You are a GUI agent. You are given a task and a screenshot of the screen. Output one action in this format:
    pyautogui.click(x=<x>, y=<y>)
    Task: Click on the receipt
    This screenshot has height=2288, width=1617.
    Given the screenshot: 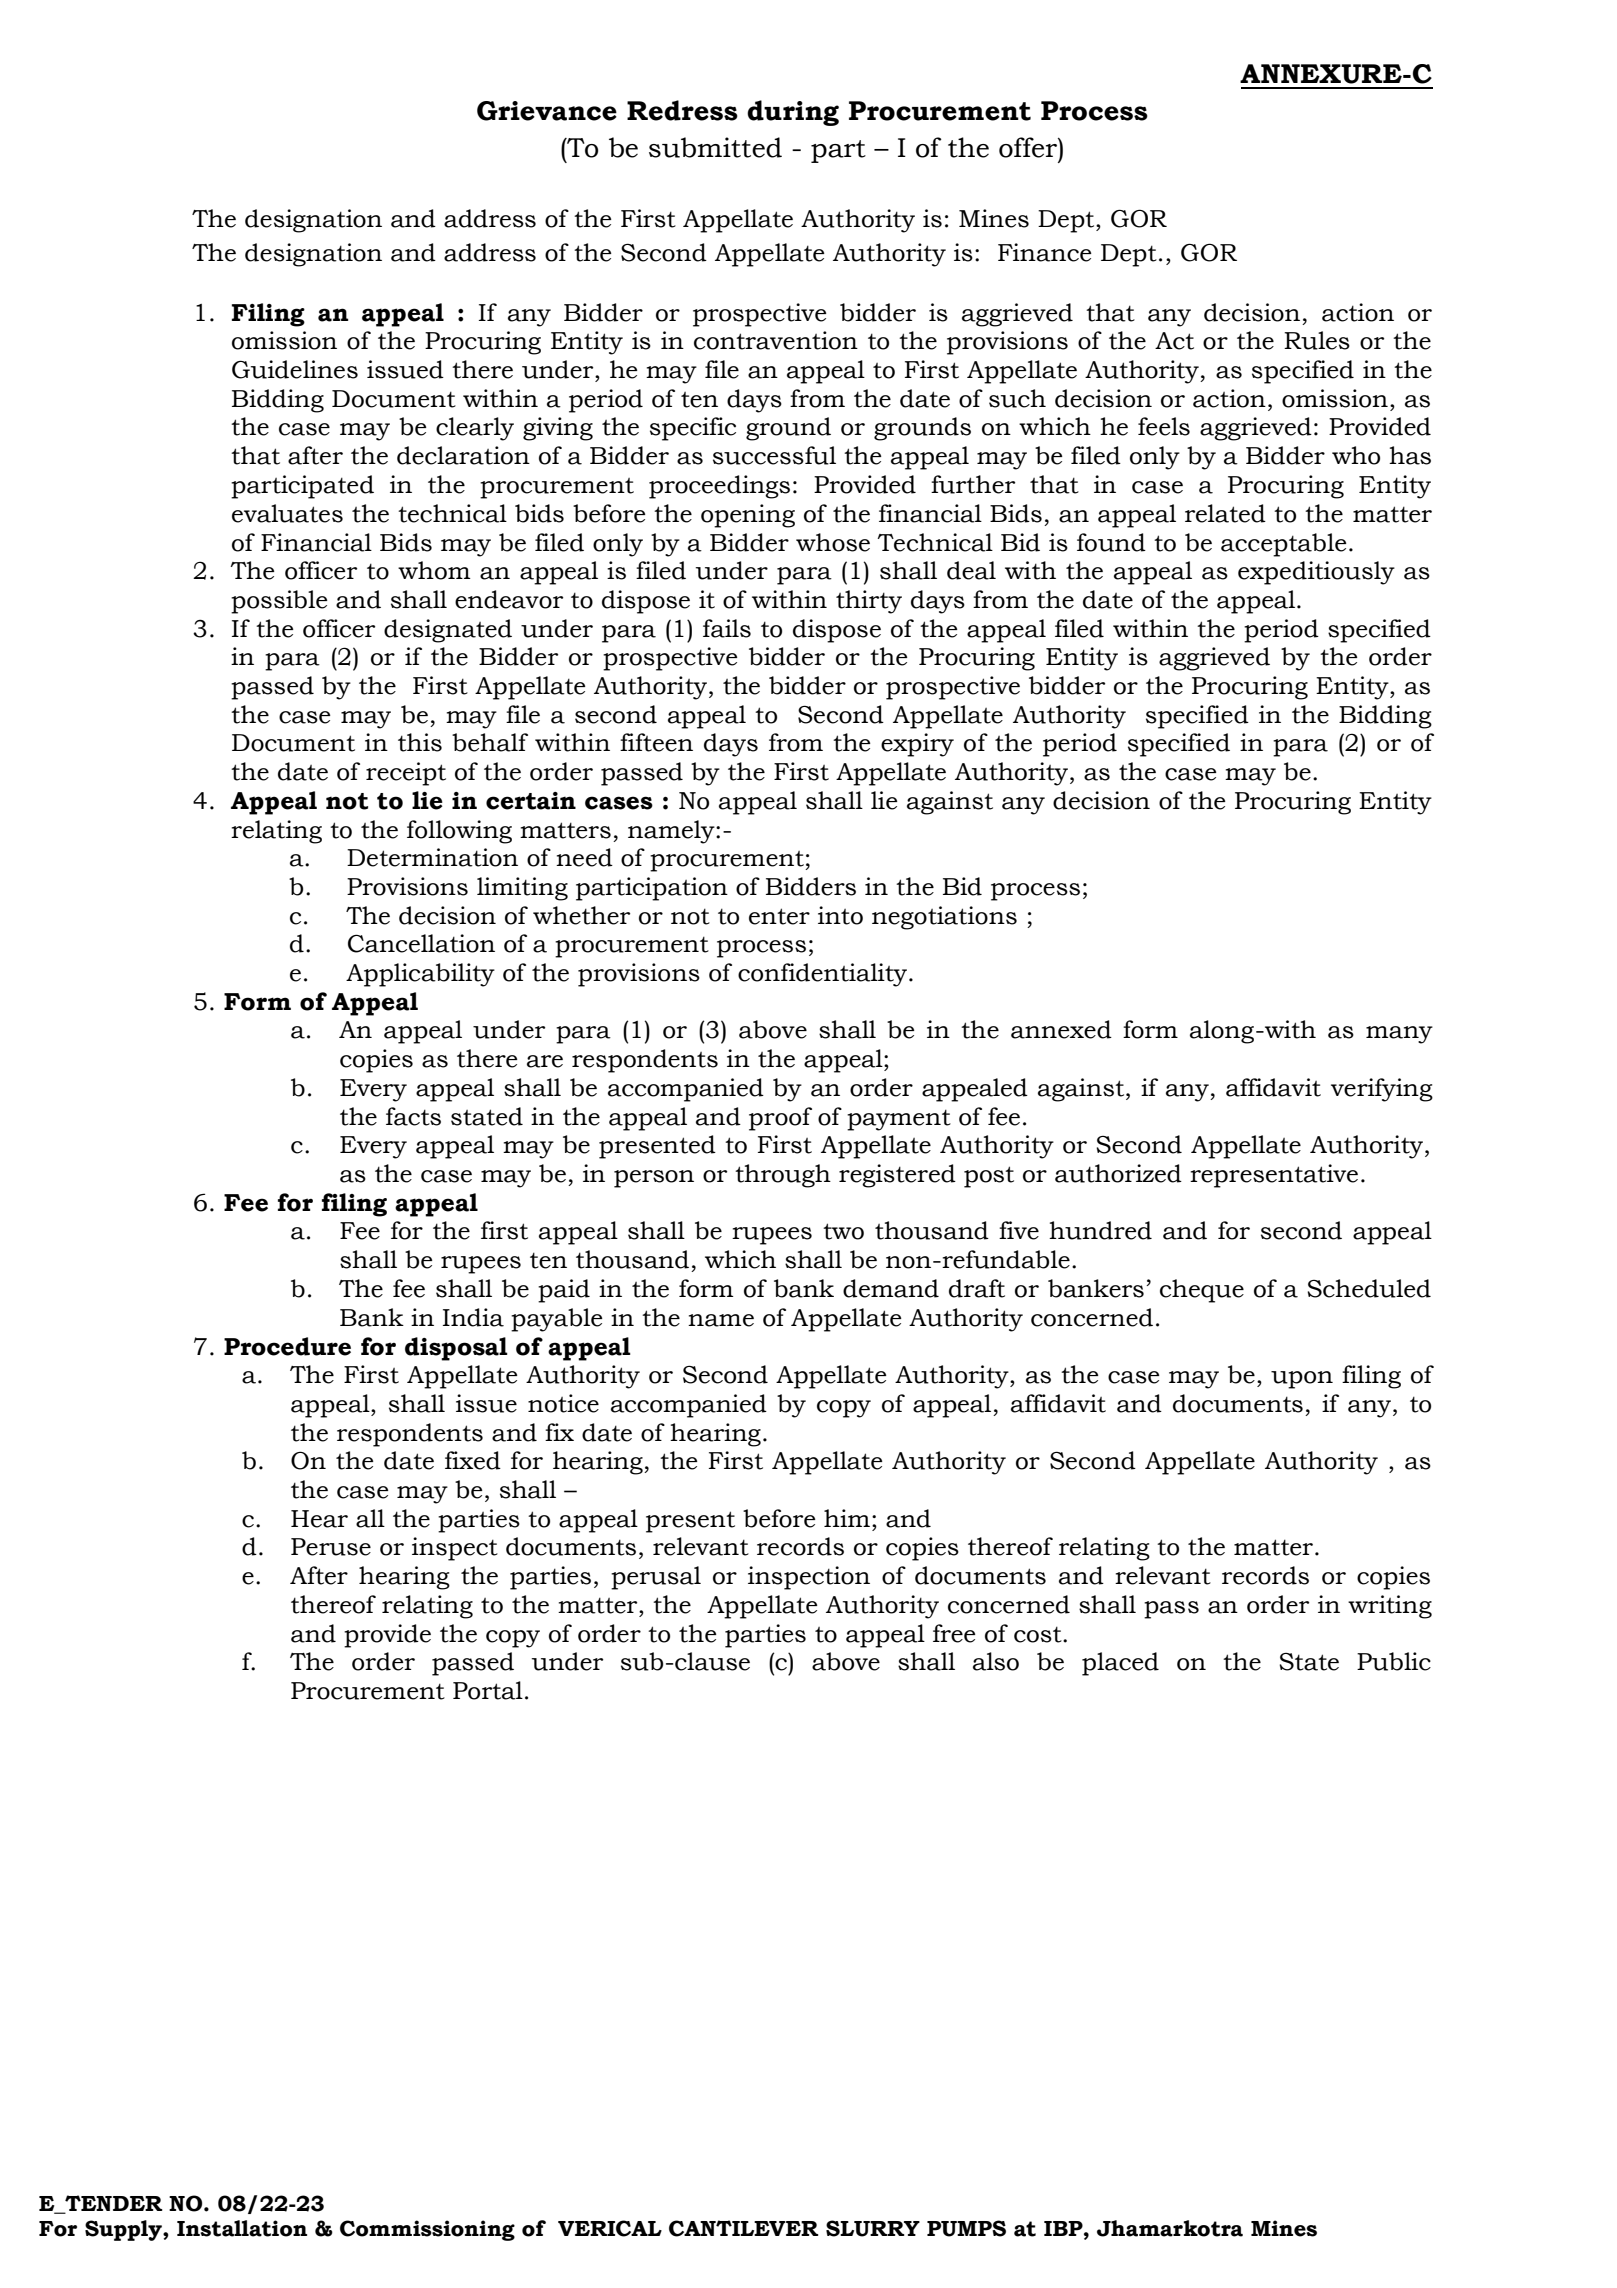 What is the action you would take?
    pyautogui.click(x=406, y=774)
